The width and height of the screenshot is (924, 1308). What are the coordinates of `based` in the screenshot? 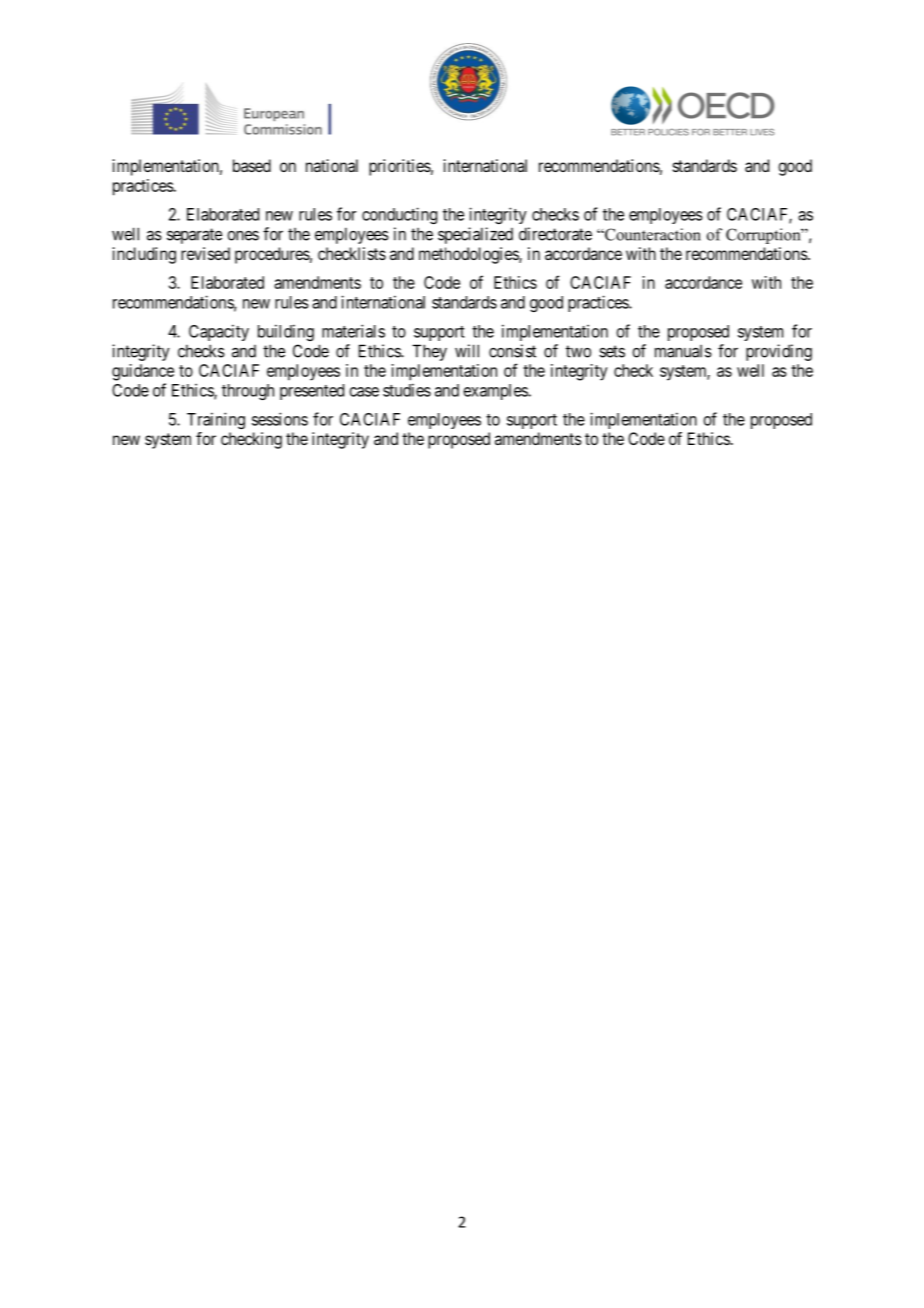 It's located at (252, 165).
